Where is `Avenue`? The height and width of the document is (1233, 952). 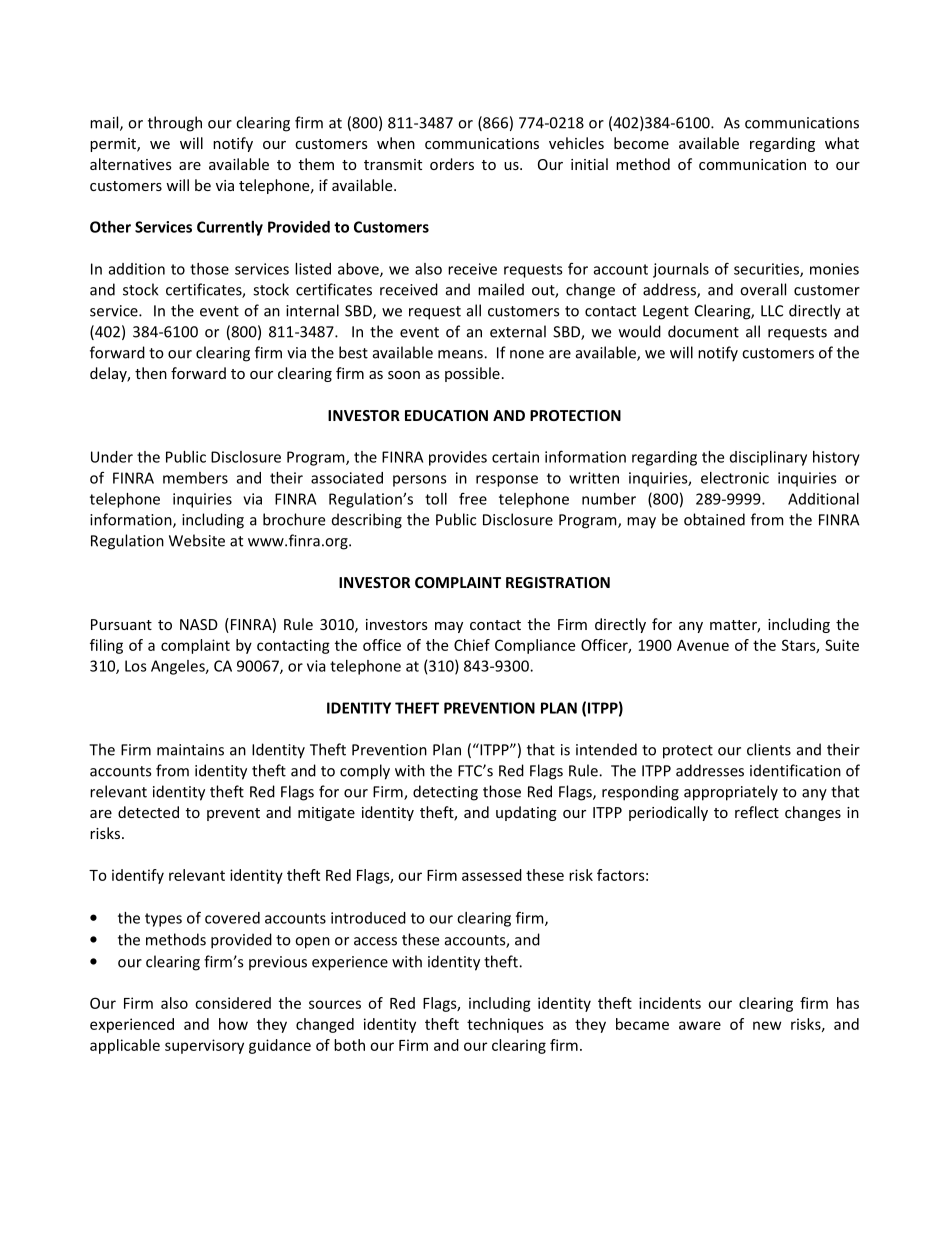
Avenue is located at coordinates (703, 645).
